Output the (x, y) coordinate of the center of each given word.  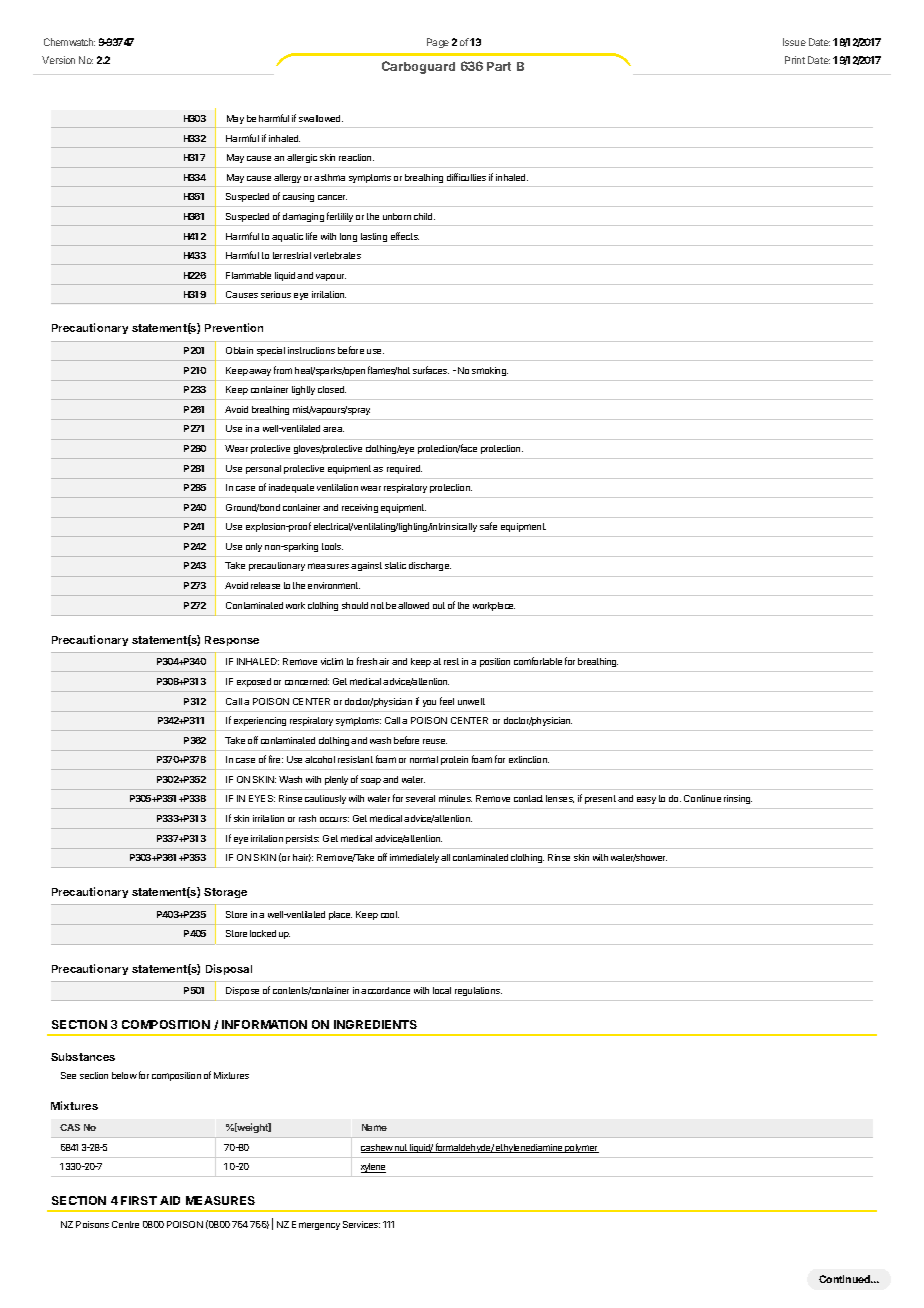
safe (488, 526)
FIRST (139, 1200)
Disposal (229, 969)
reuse (435, 741)
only (254, 547)
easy (646, 800)
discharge (430, 566)
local (442, 990)
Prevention (234, 327)
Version (58, 60)
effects (405, 236)
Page (438, 43)
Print (795, 60)
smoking (490, 371)
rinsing (738, 799)
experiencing (260, 721)
